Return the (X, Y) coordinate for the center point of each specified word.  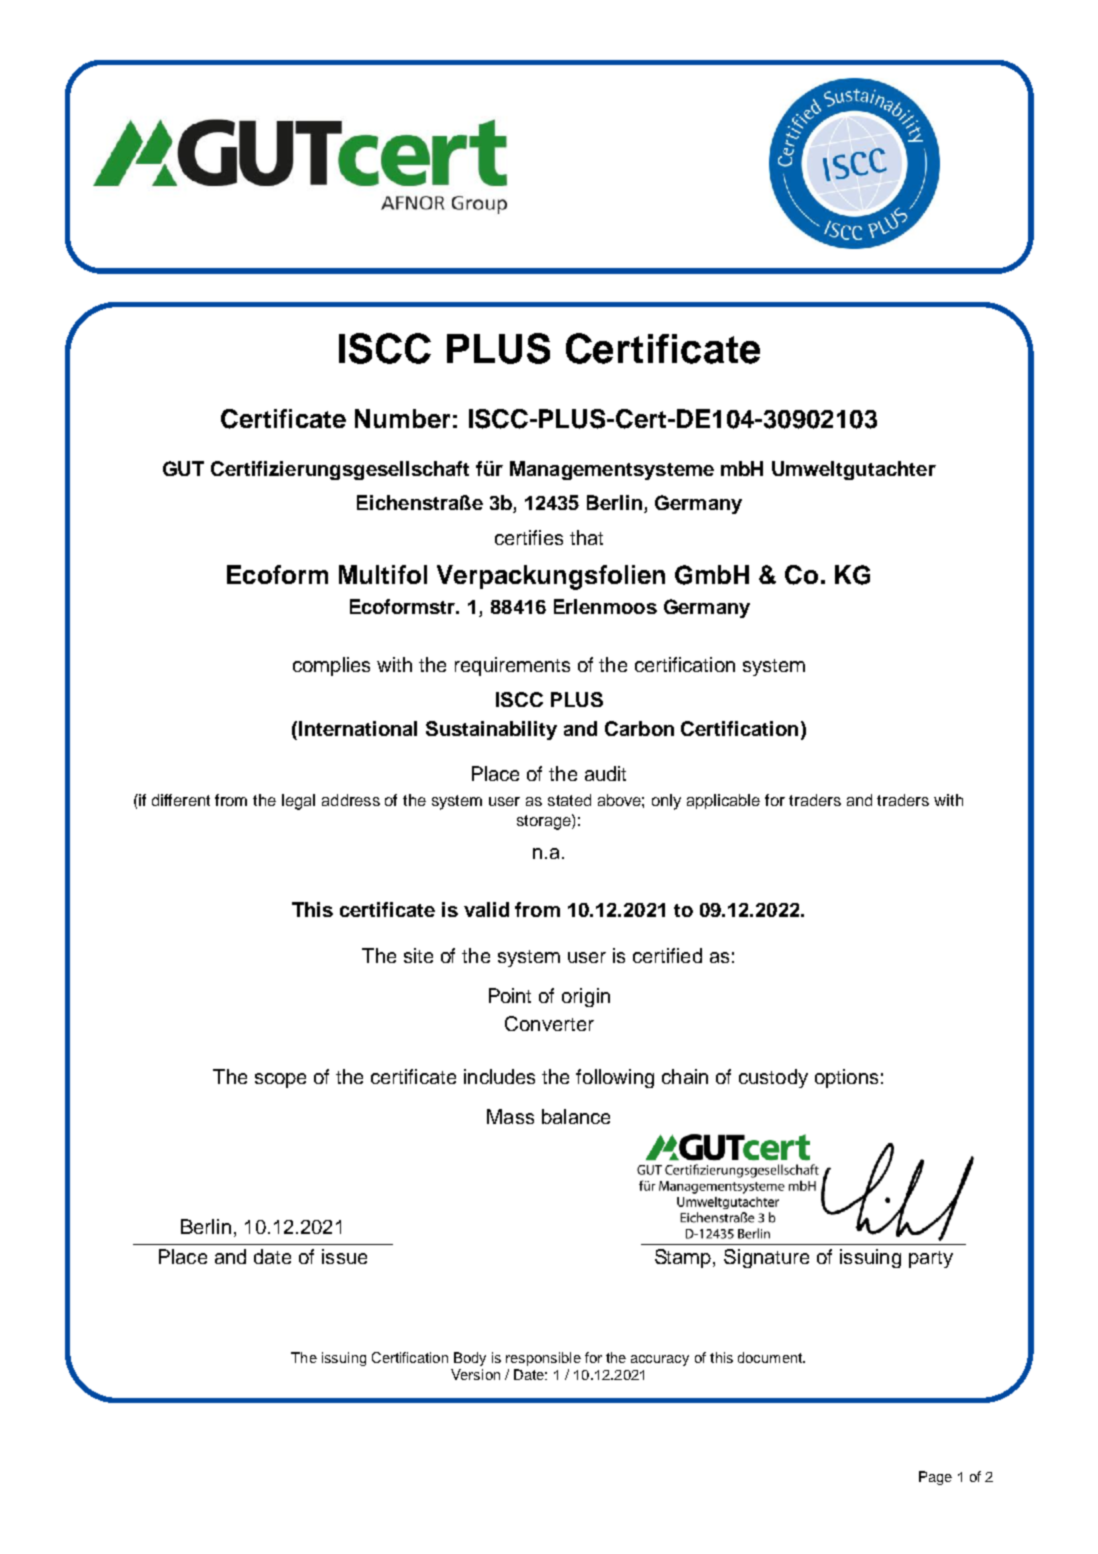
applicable (723, 801)
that (586, 537)
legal (298, 802)
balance (576, 1116)
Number (402, 418)
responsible (543, 1359)
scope (280, 1080)
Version (475, 1374)
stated (569, 800)
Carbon (639, 728)
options (846, 1078)
